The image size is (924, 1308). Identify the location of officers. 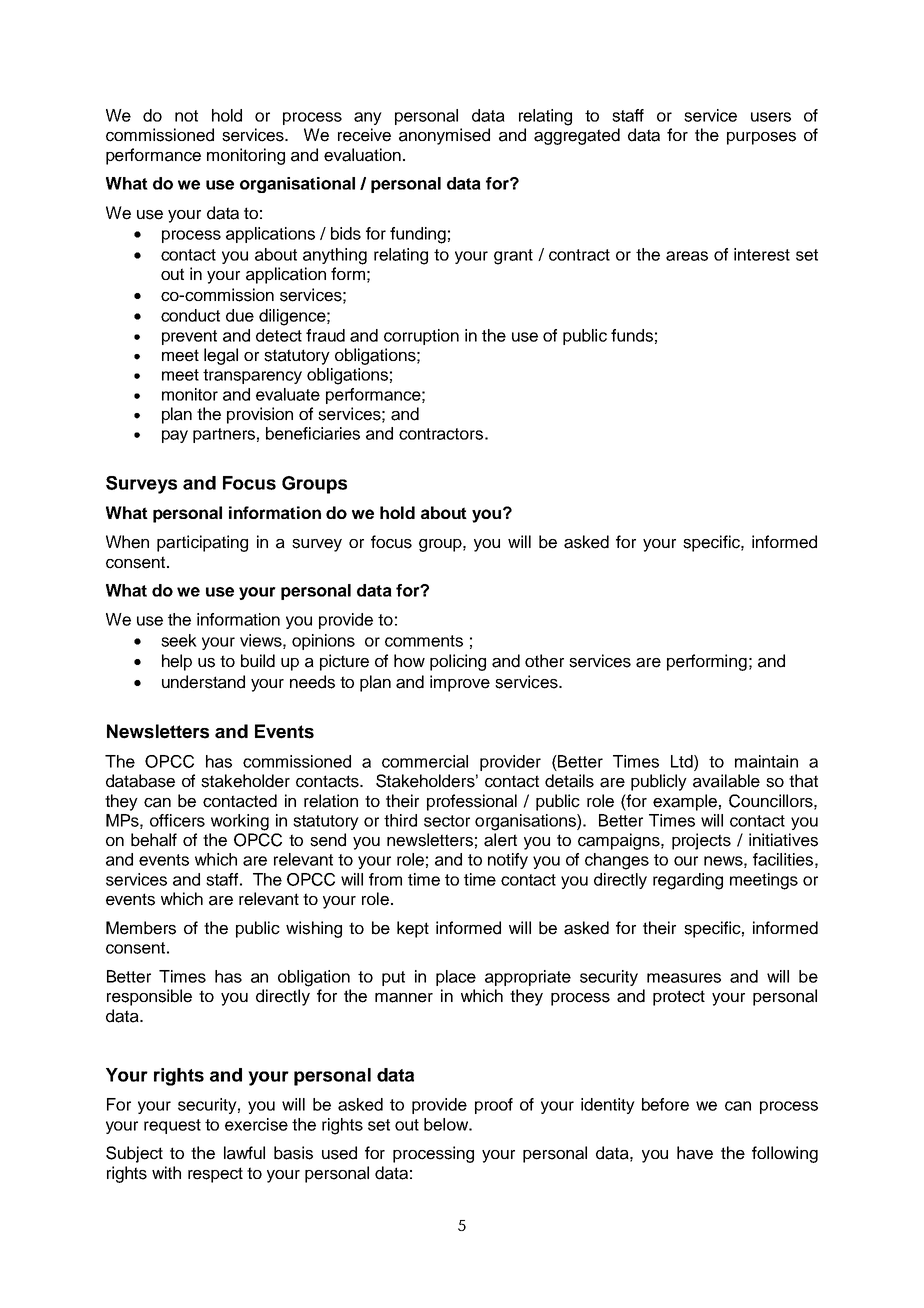
(177, 820).
